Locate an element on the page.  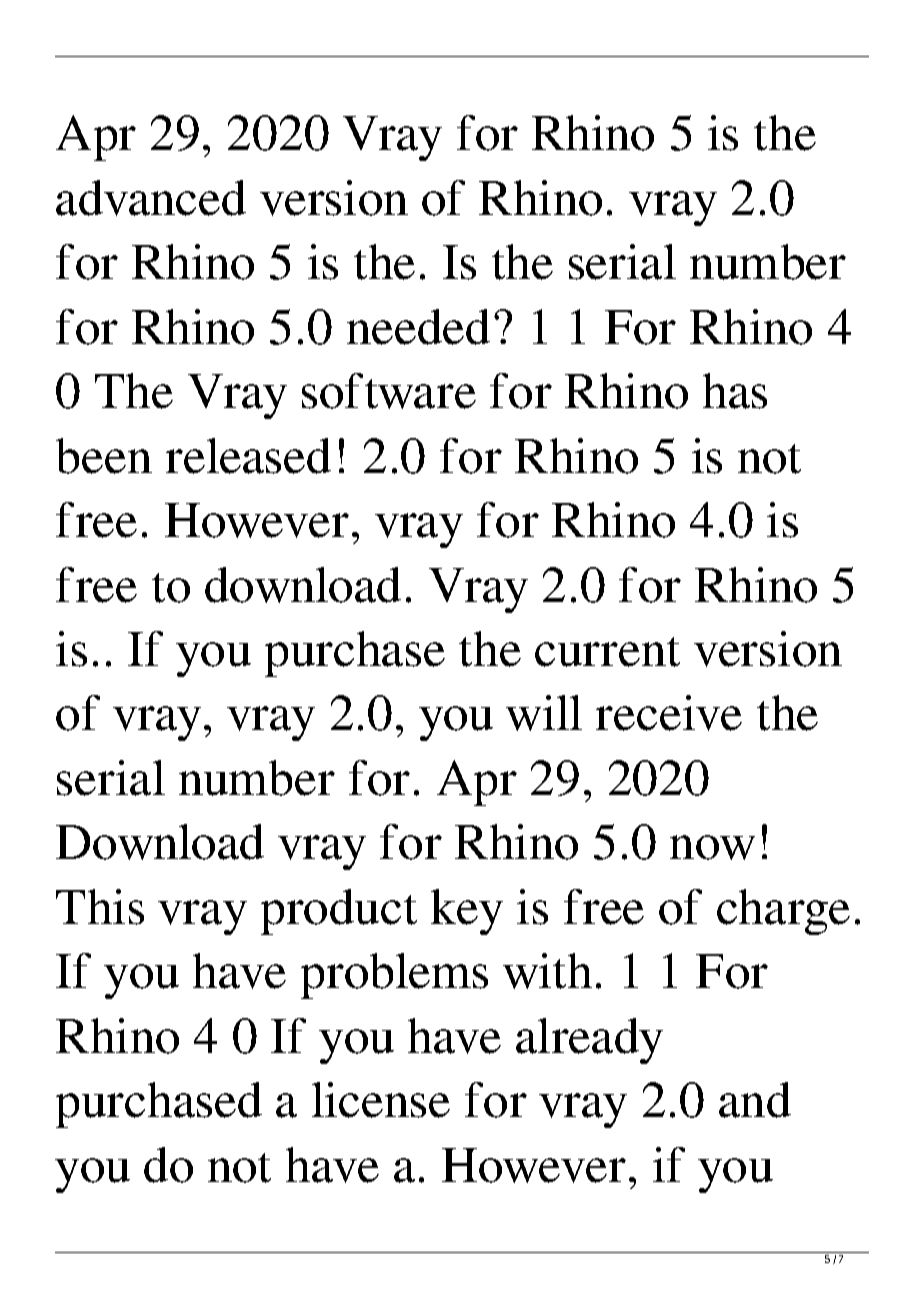
released is located at coordinates (248, 456).
